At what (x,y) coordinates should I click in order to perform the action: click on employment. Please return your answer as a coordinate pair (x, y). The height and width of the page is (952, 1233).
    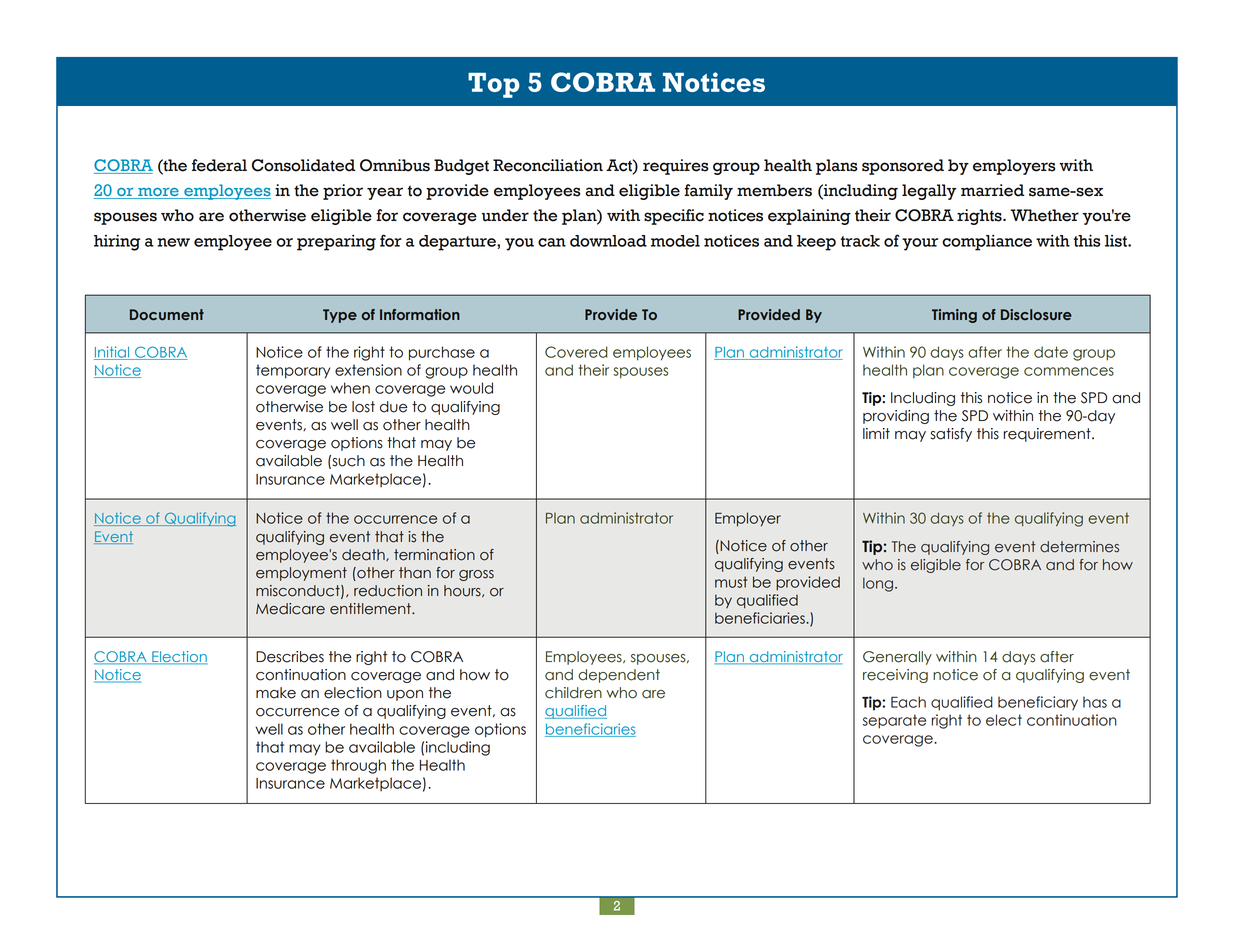
    Looking at the image, I should click on (301, 574).
